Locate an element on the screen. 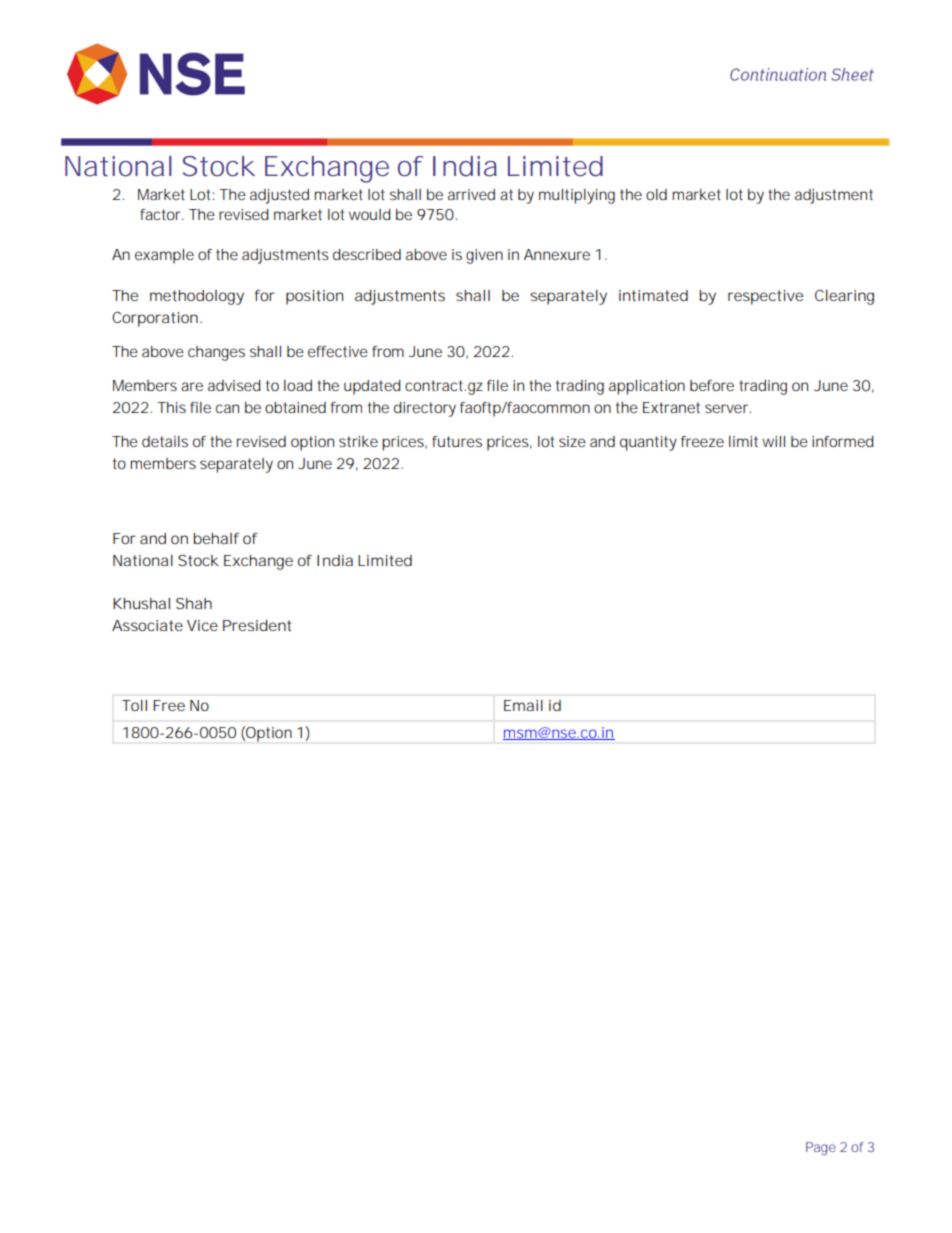 This screenshot has width=952, height=1233. arrived is located at coordinates (471, 194).
